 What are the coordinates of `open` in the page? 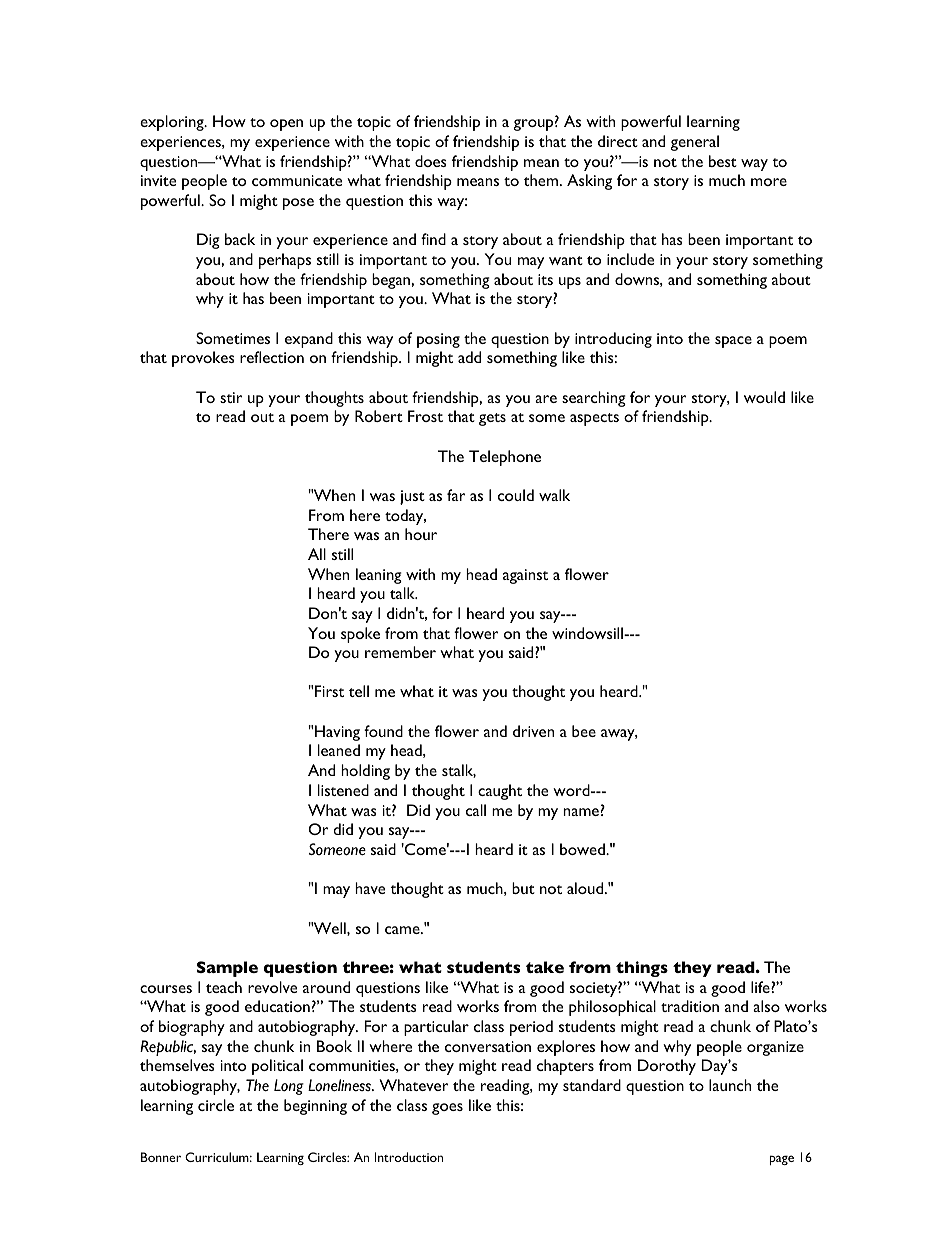 It's located at (286, 125).
